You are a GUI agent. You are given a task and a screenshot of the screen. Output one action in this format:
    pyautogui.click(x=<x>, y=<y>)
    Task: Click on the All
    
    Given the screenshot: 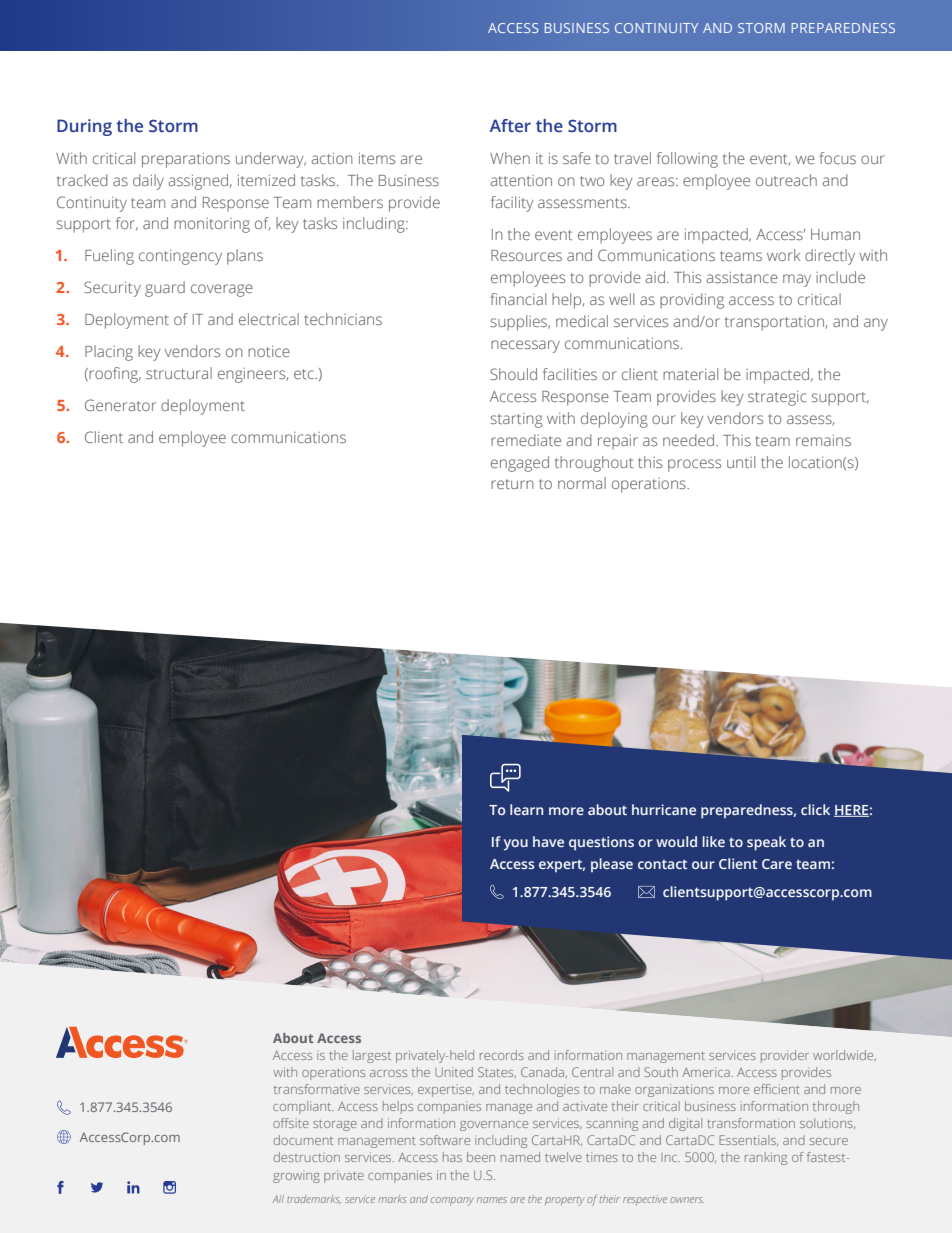 What is the action you would take?
    pyautogui.click(x=278, y=1199)
